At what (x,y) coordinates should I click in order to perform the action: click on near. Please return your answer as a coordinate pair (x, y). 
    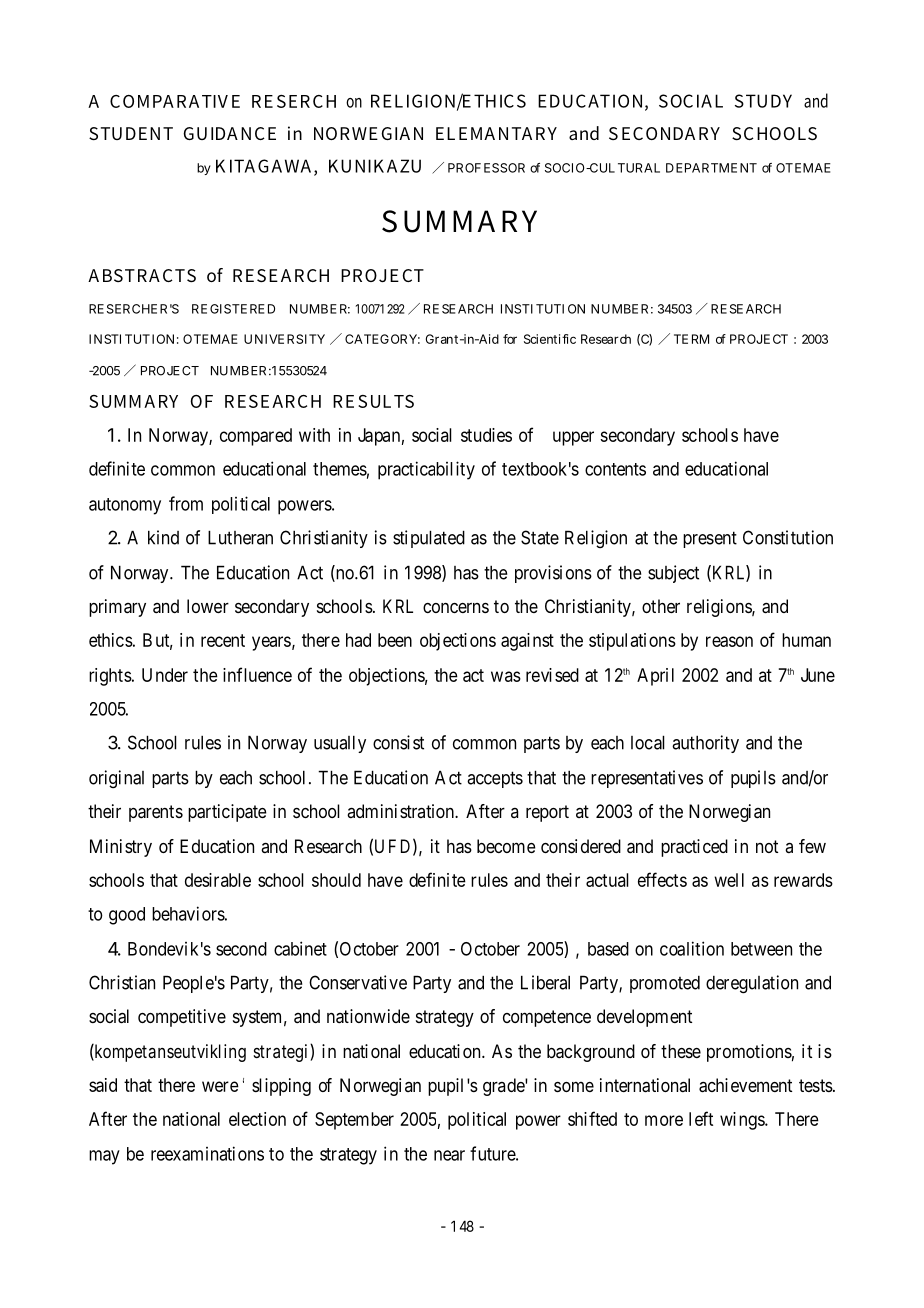
    Looking at the image, I should click on (449, 1155).
